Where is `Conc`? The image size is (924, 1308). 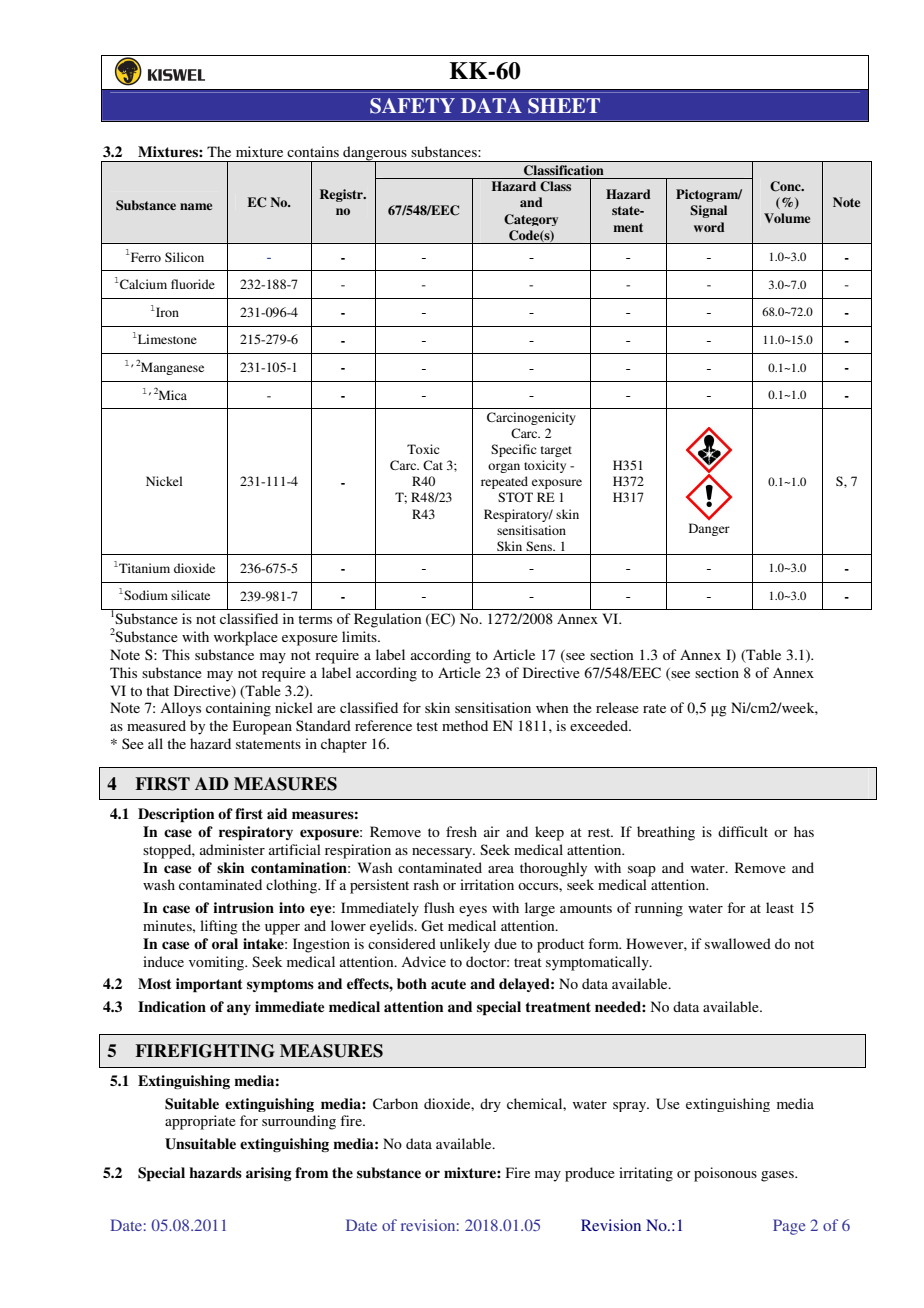 Conc is located at coordinates (786, 186).
